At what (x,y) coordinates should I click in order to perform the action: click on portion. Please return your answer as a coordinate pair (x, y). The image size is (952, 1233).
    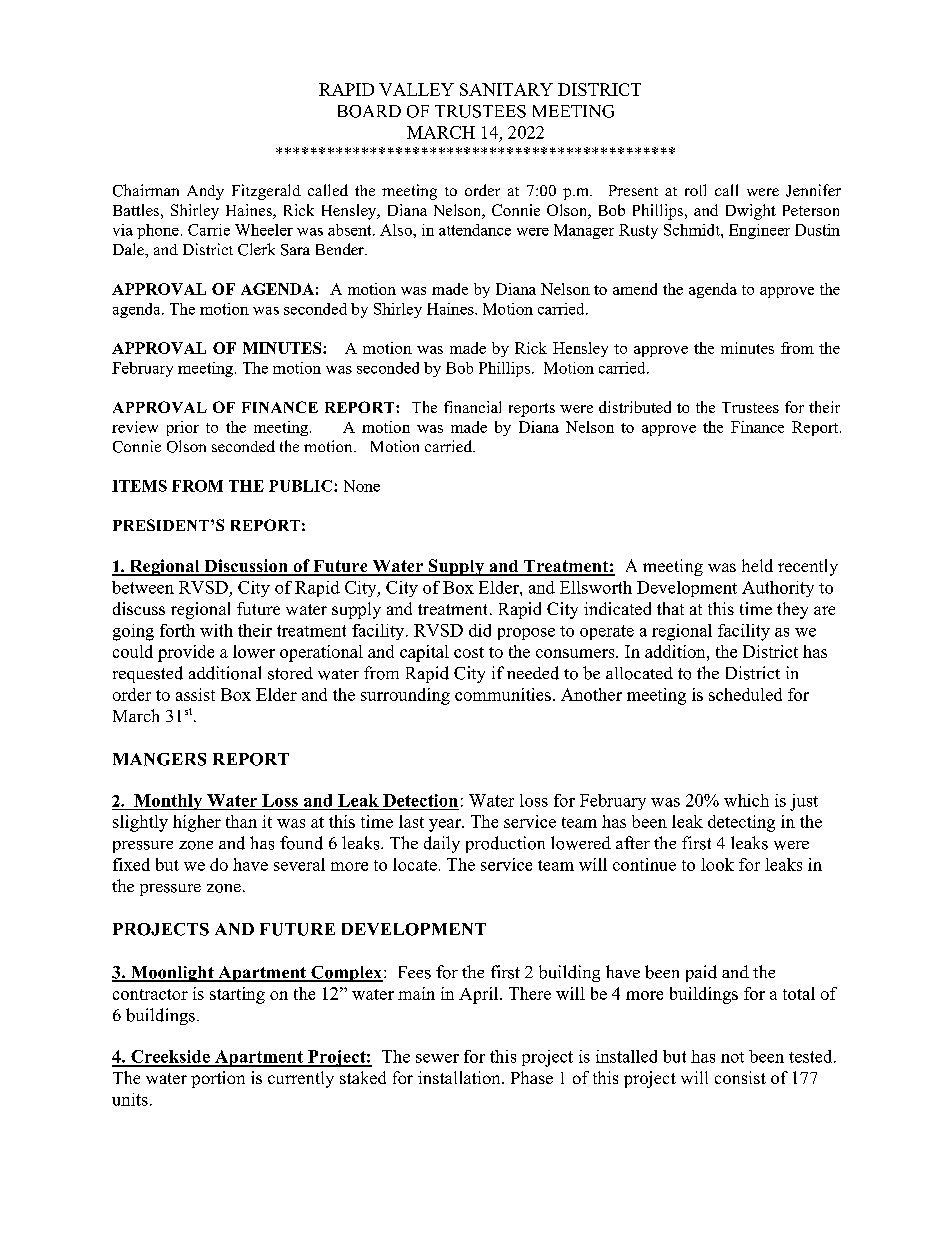
    Looking at the image, I should click on (218, 1079).
